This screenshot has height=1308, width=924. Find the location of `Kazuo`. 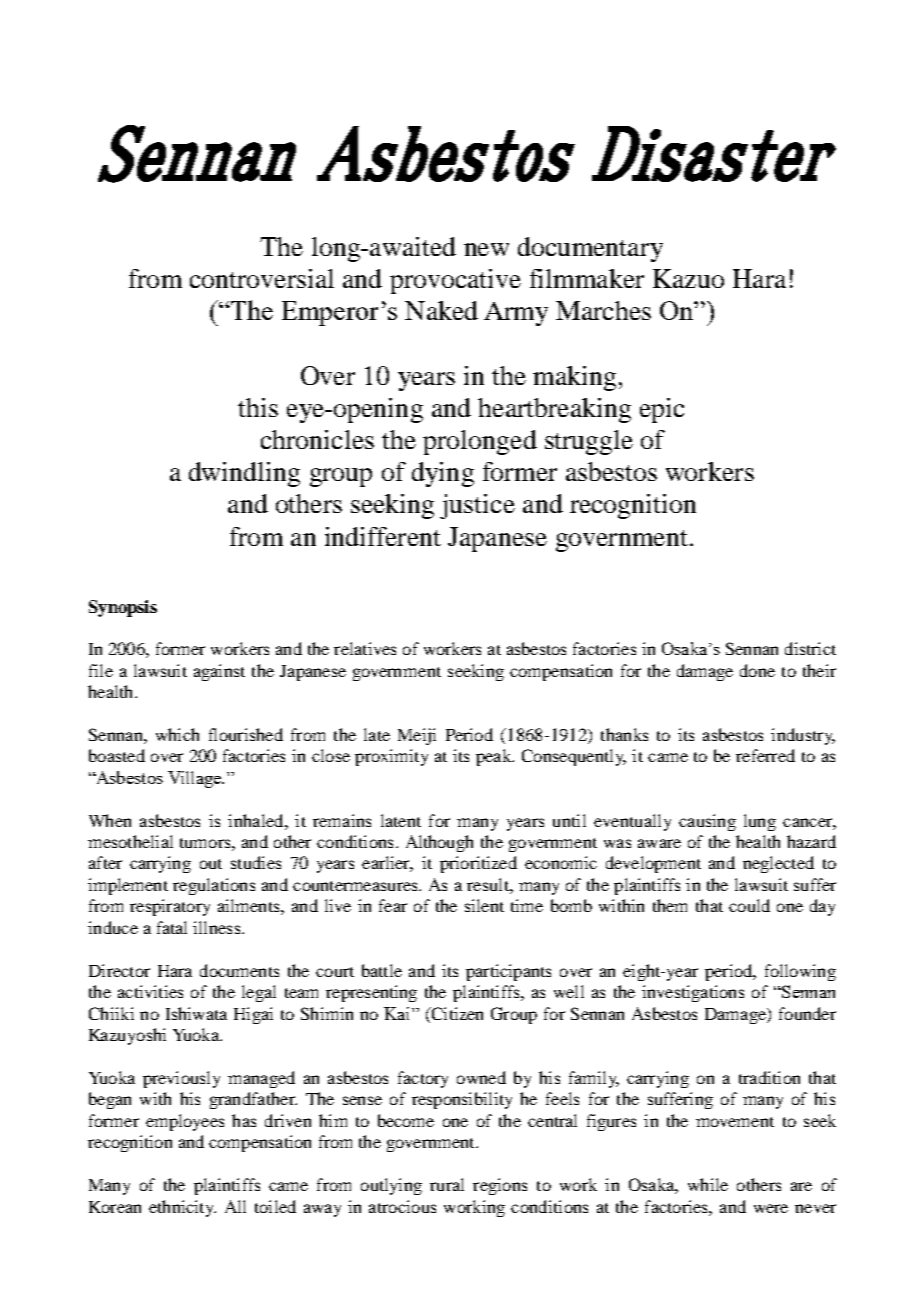

Kazuo is located at coordinates (688, 278).
